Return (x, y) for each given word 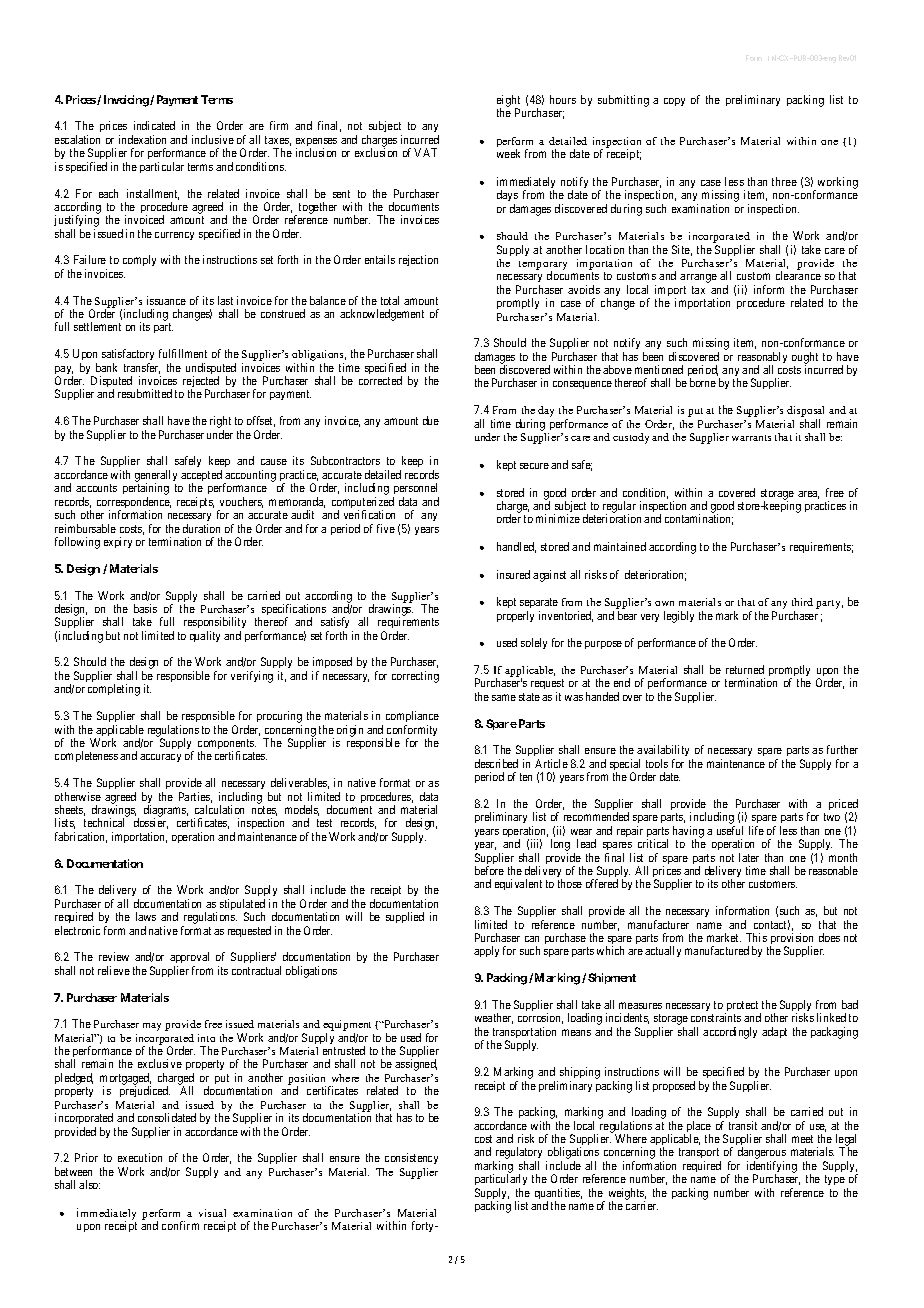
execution (140, 1157)
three (784, 181)
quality (205, 636)
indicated (154, 125)
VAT (425, 152)
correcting (415, 677)
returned (745, 669)
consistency (411, 1158)
